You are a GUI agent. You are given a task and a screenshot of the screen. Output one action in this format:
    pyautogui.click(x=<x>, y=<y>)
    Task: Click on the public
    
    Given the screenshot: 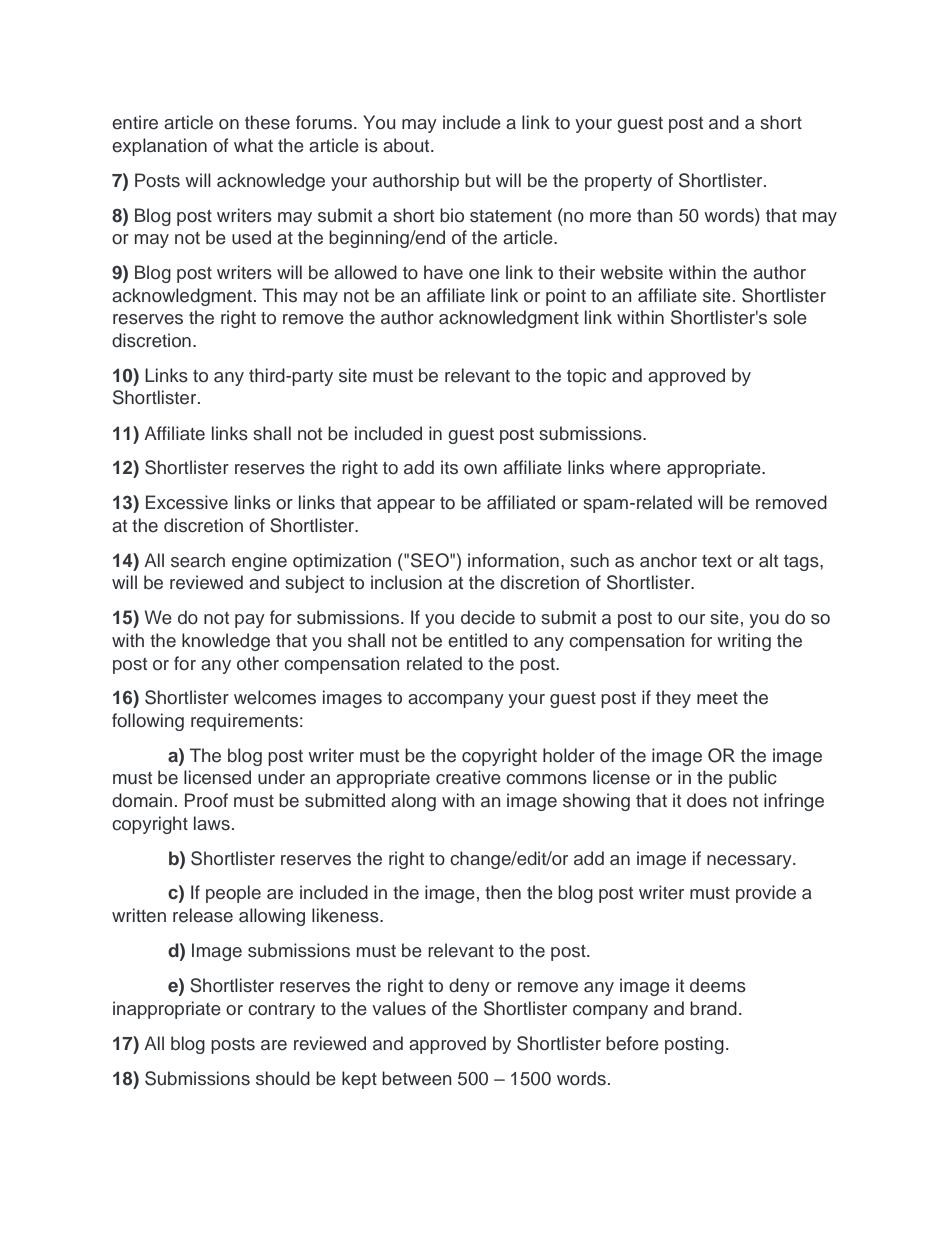 What is the action you would take?
    pyautogui.click(x=753, y=779)
